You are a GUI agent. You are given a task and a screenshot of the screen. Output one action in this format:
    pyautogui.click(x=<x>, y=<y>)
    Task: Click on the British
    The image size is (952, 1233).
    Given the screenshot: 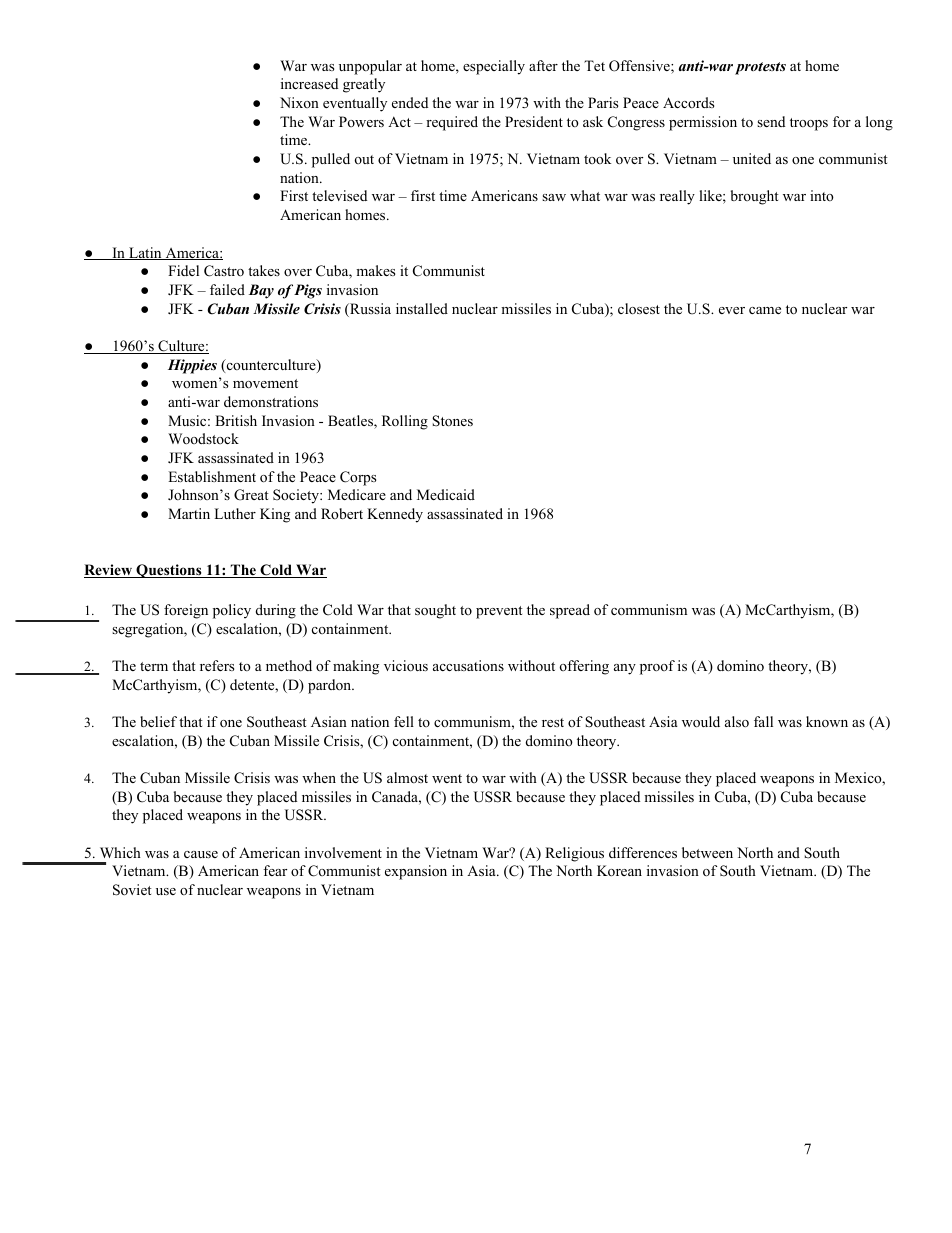 What is the action you would take?
    pyautogui.click(x=236, y=420)
